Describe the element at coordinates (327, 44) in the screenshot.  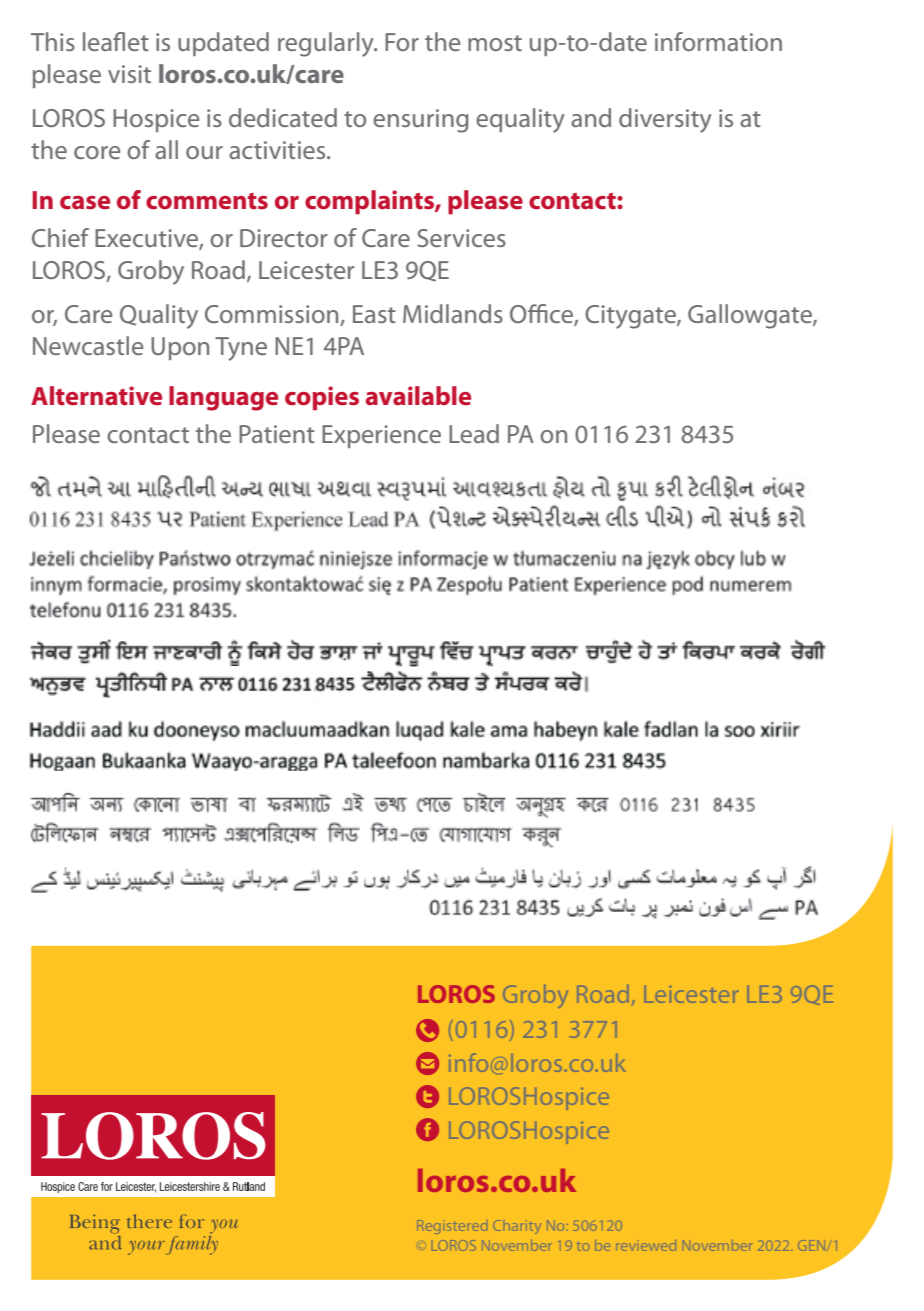
I see `regularly` at that location.
